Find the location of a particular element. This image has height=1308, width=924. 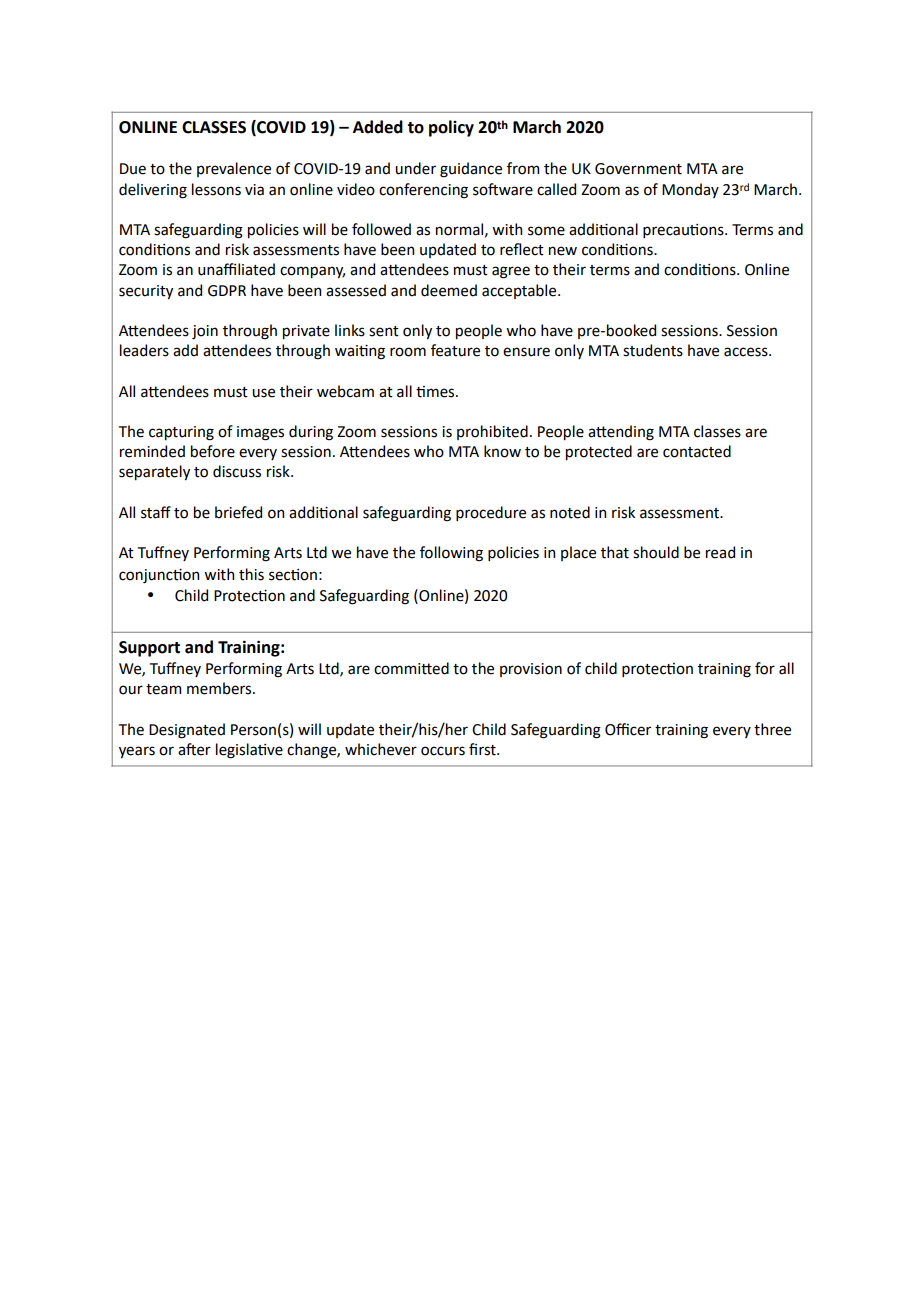

Government is located at coordinates (638, 169).
